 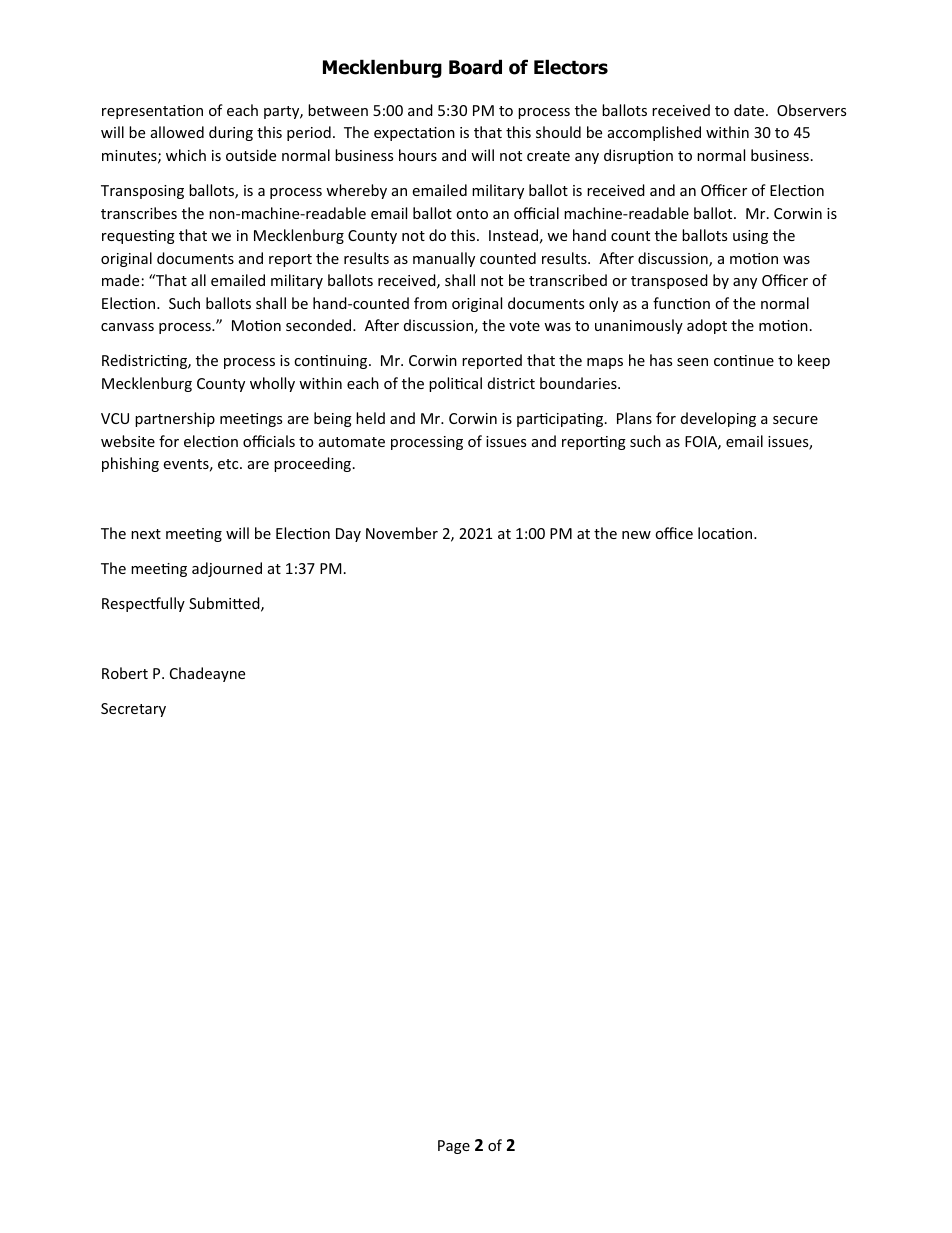 I want to click on Robert, so click(x=125, y=673).
